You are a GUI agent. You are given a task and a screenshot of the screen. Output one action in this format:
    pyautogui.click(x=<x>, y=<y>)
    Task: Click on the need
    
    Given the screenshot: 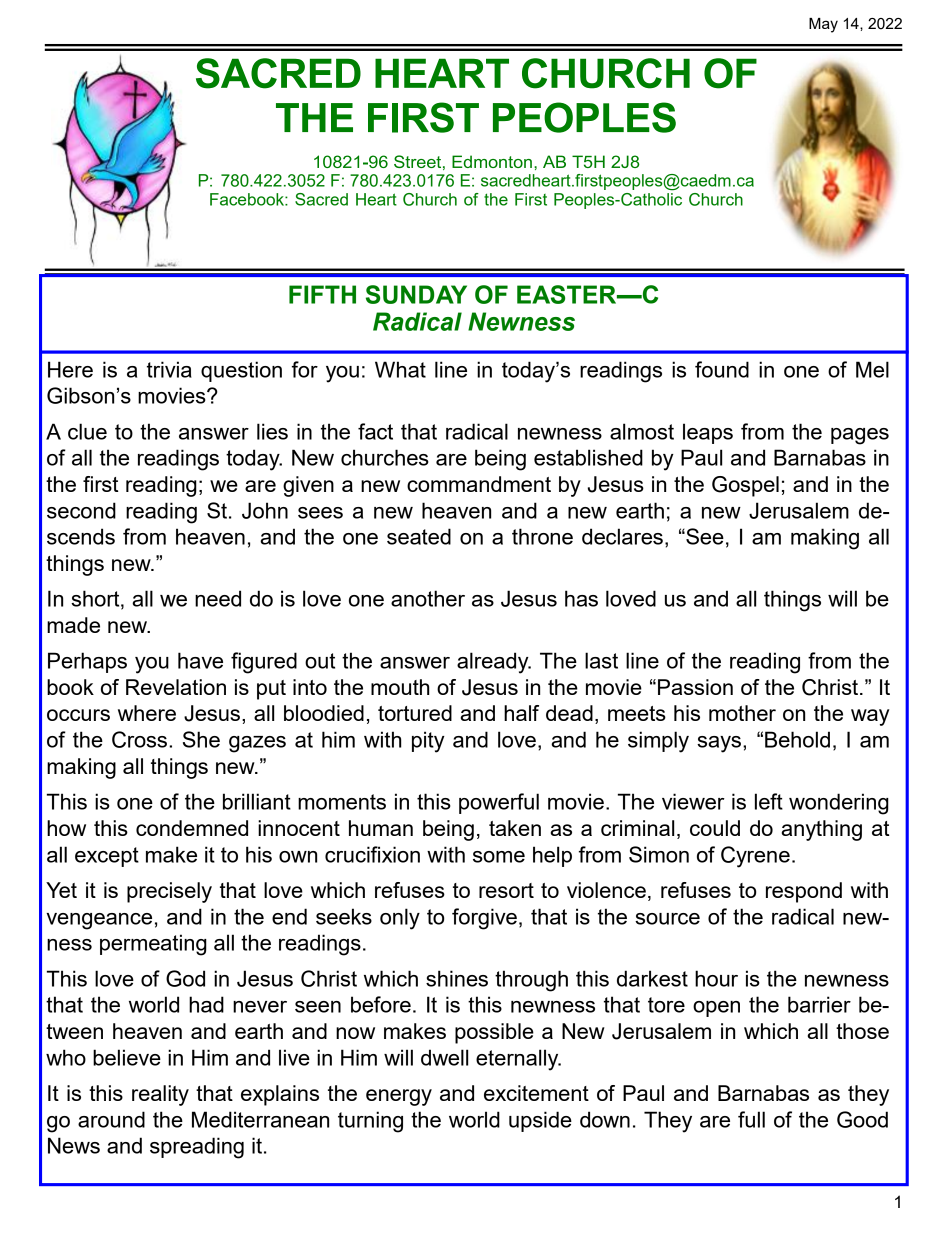 What is the action you would take?
    pyautogui.click(x=218, y=598)
